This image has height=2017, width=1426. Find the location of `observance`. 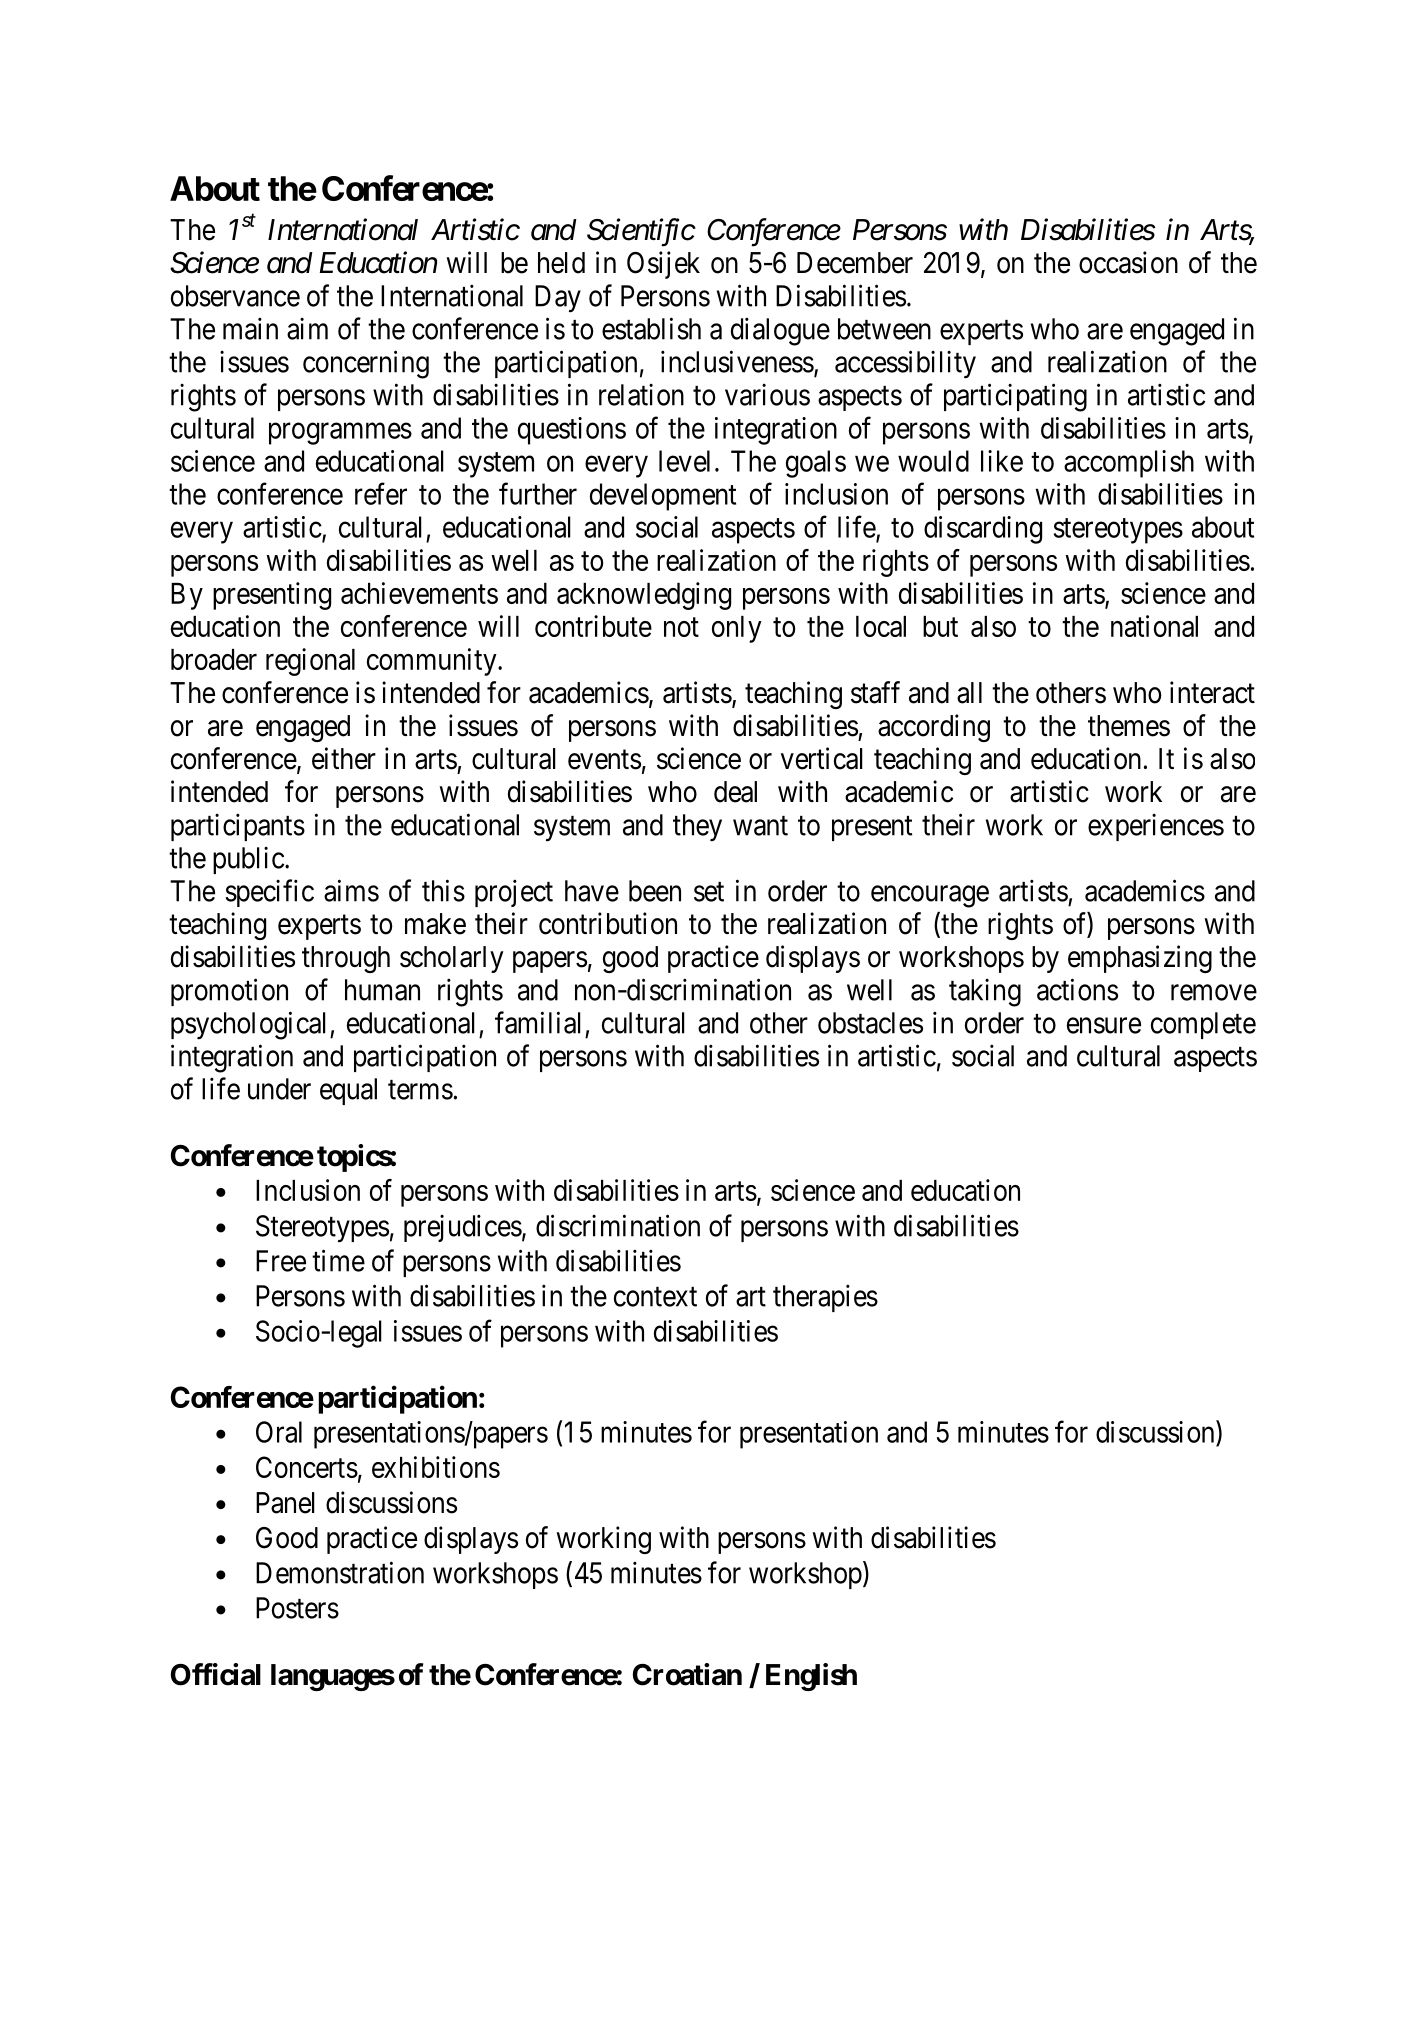

observance is located at coordinates (235, 296).
